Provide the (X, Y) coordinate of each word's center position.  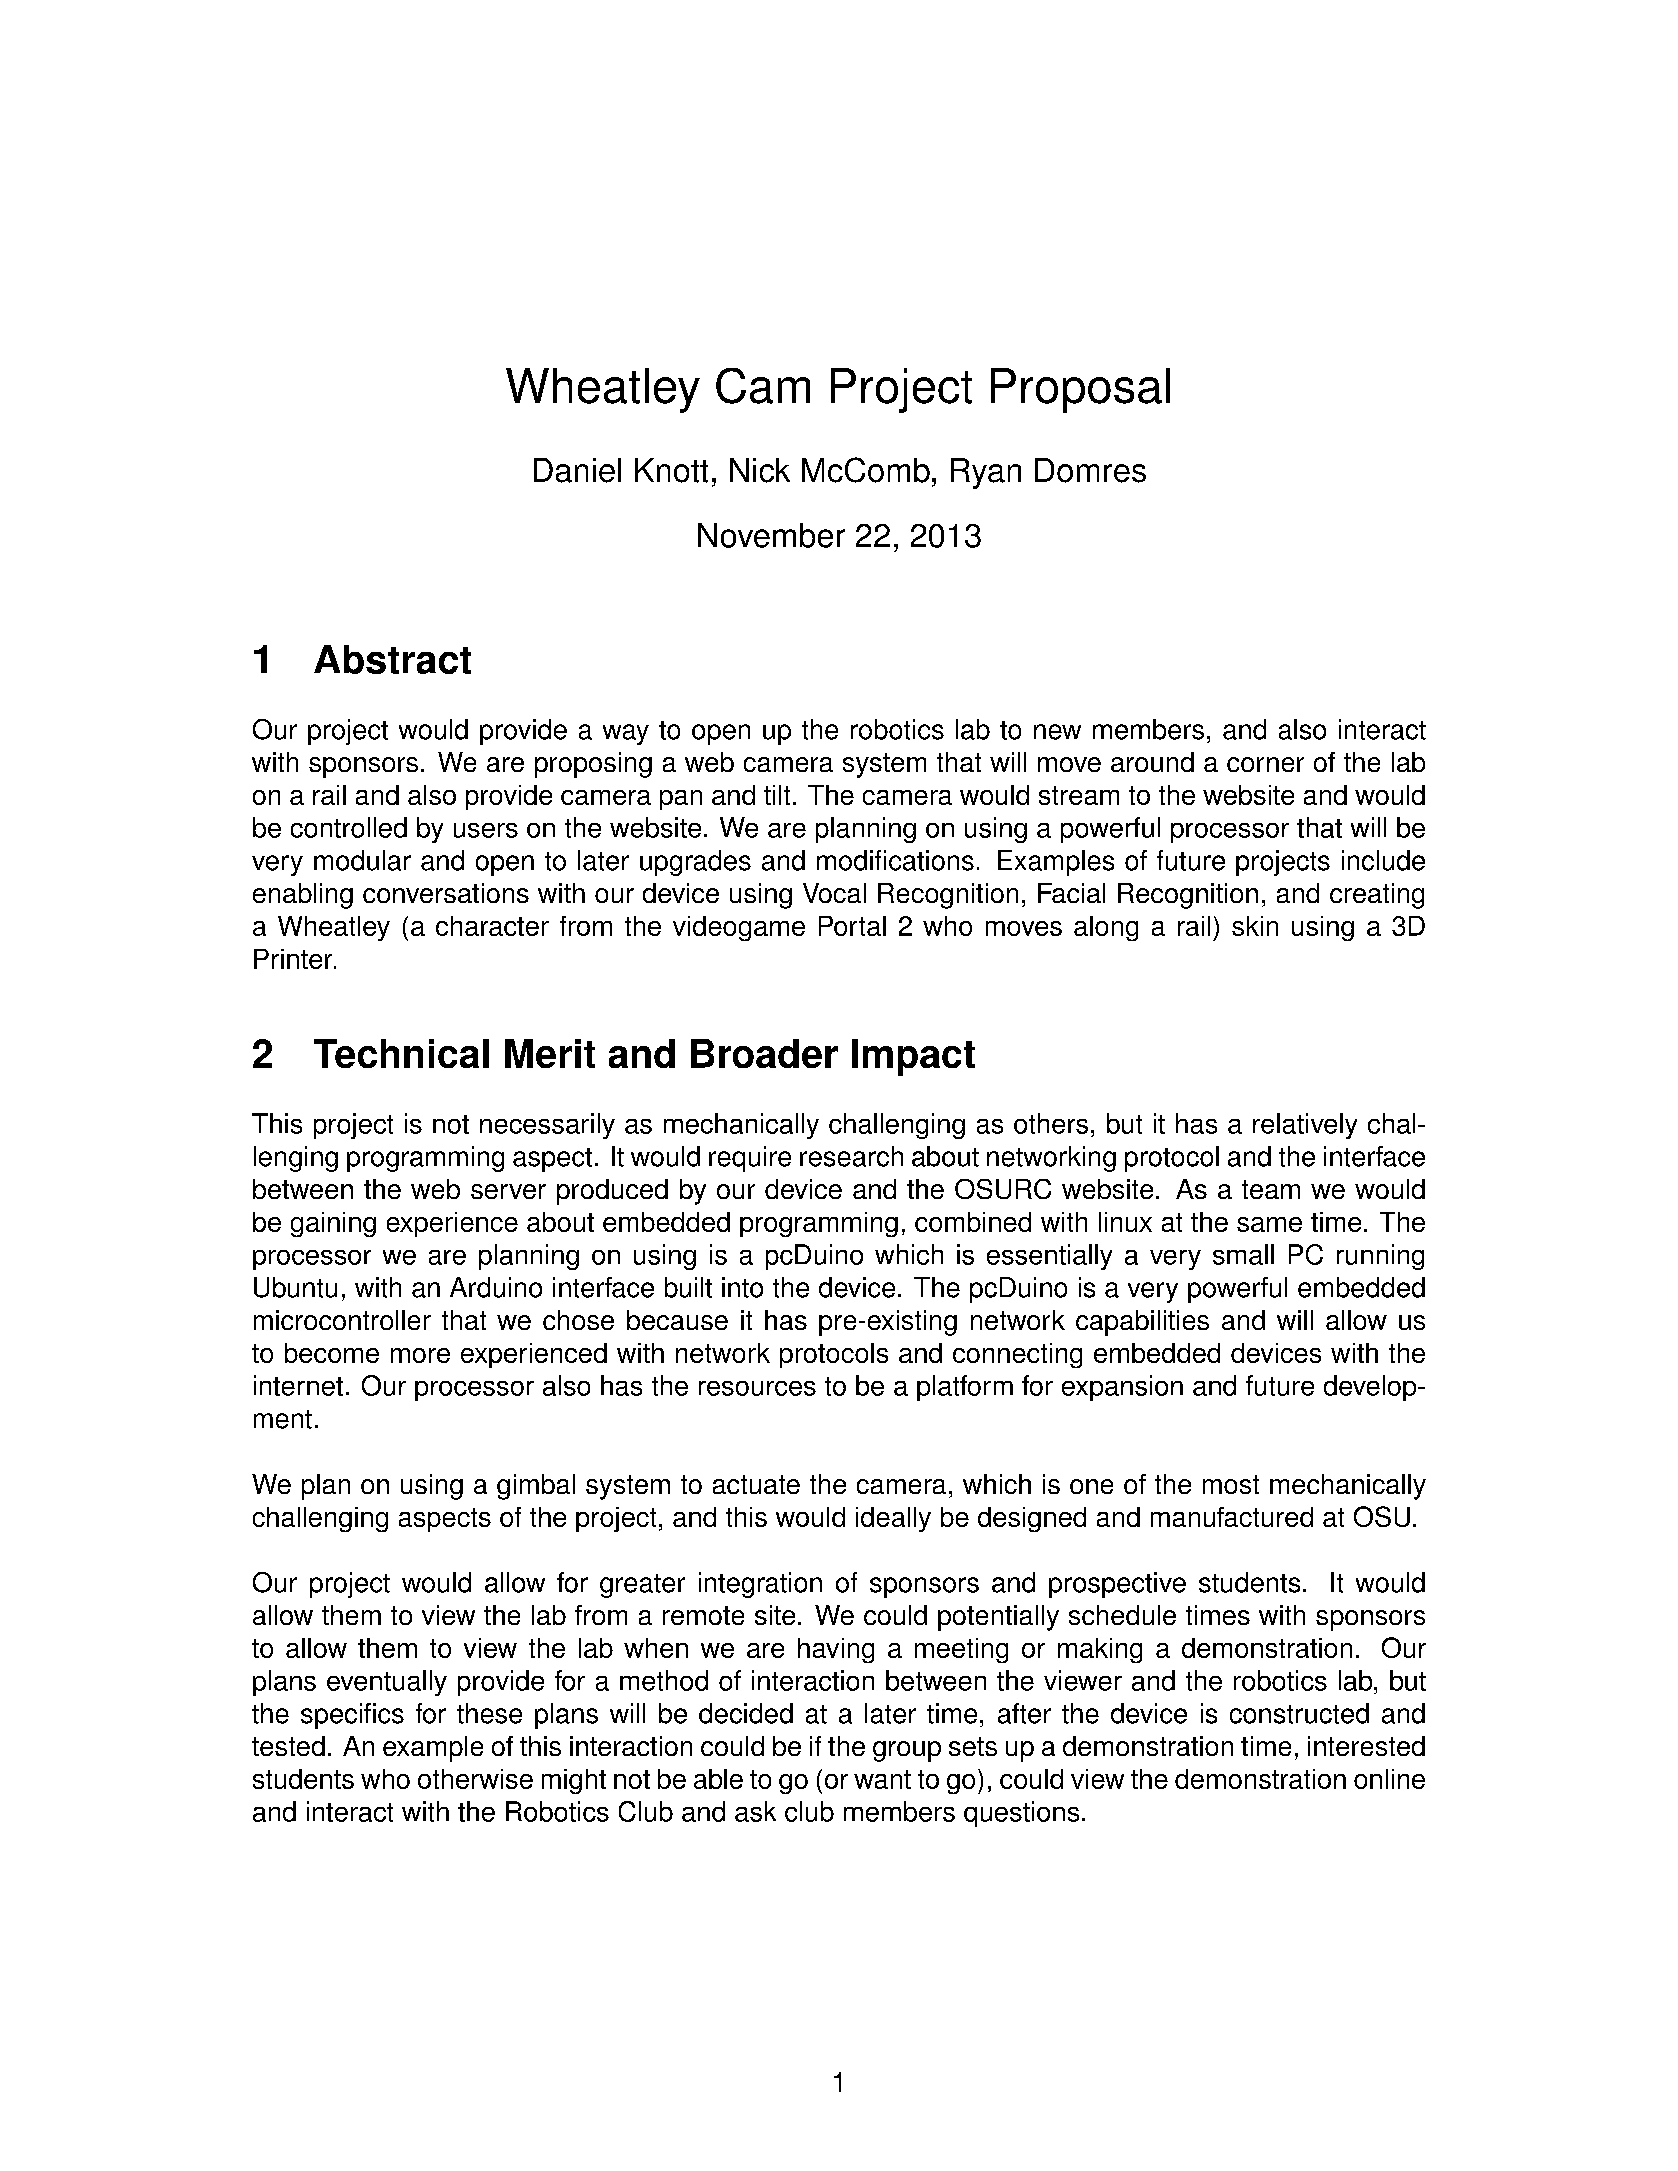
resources (757, 1388)
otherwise (475, 1779)
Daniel (577, 470)
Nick (760, 470)
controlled (349, 827)
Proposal (1080, 390)
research (851, 1156)
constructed (1299, 1713)
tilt (777, 795)
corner (1265, 764)
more (420, 1355)
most (1231, 1484)
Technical (401, 1053)
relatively (1305, 1126)
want (882, 1779)
